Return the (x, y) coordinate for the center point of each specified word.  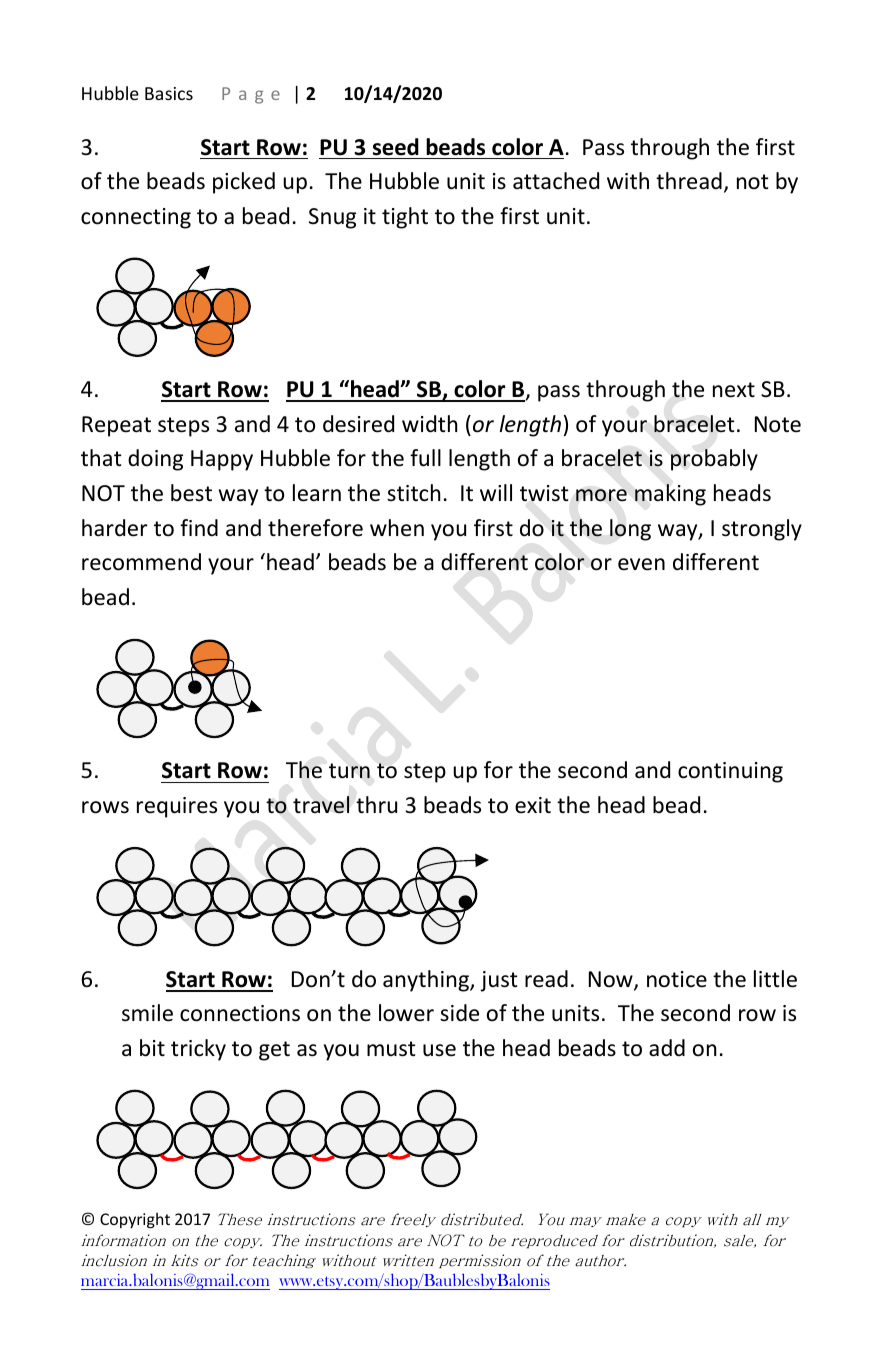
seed (396, 147)
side (459, 1013)
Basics (169, 93)
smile (147, 1013)
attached (556, 181)
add (667, 1048)
